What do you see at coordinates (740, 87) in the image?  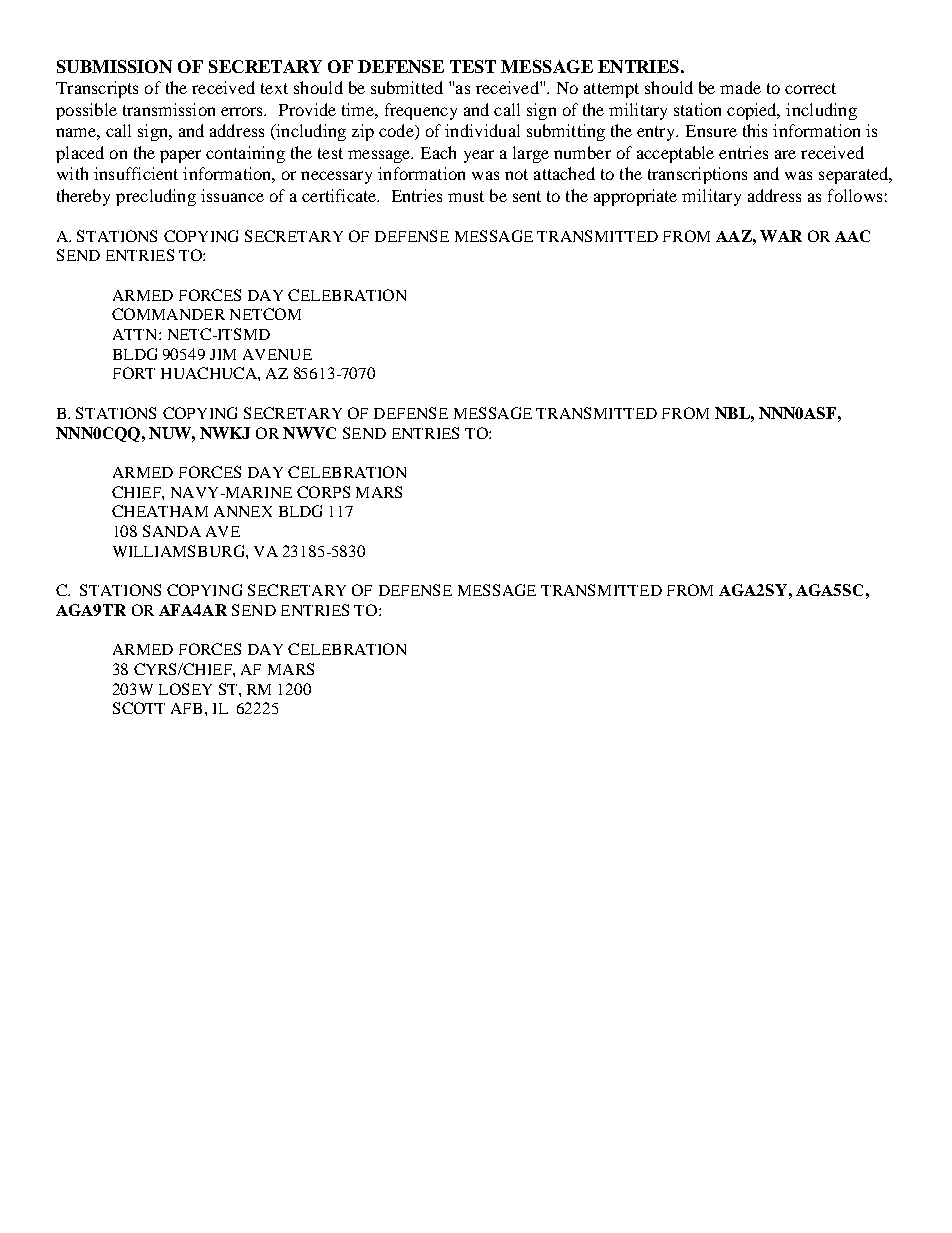 I see `made` at bounding box center [740, 87].
